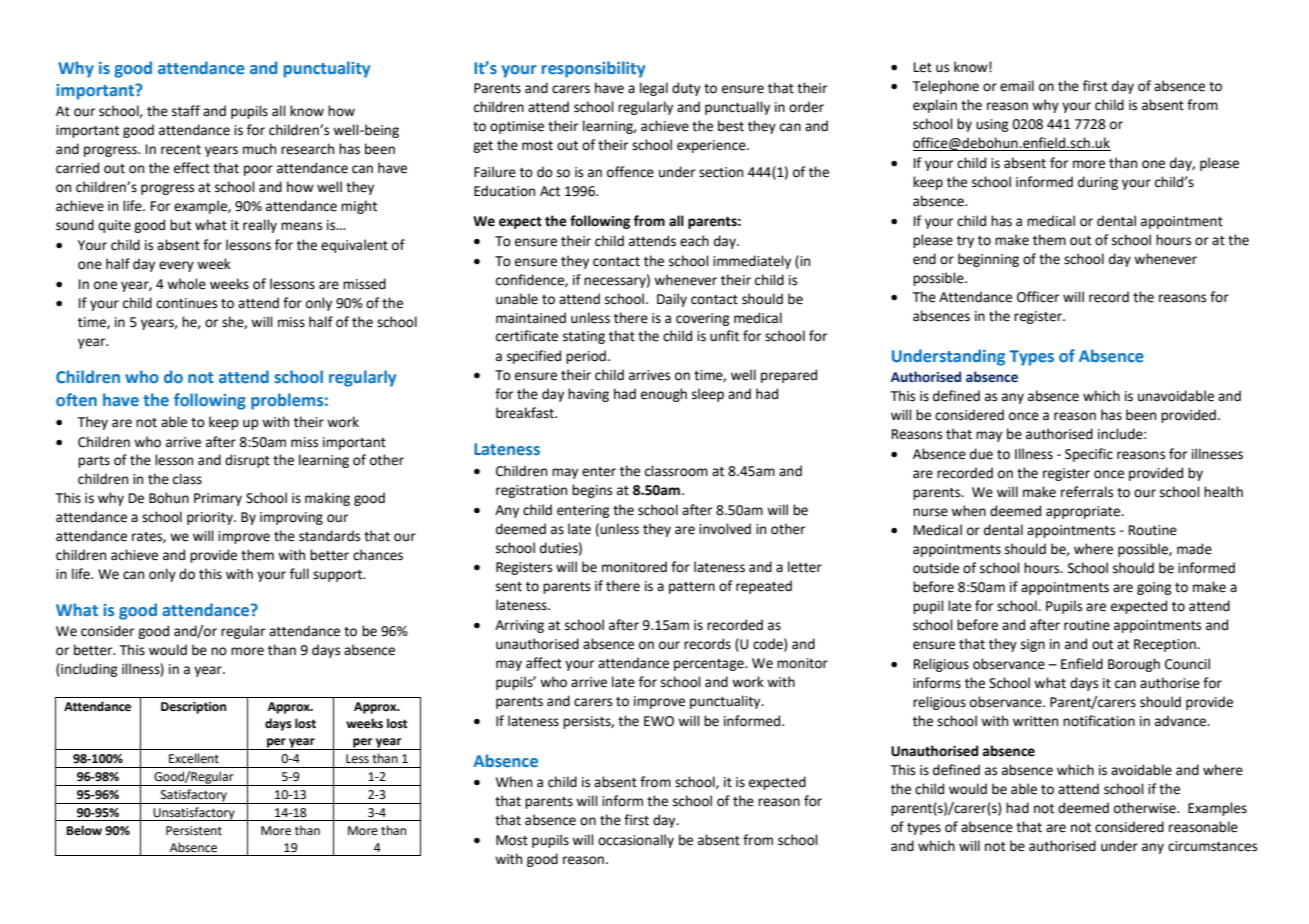  I want to click on Persistent, so click(194, 831).
